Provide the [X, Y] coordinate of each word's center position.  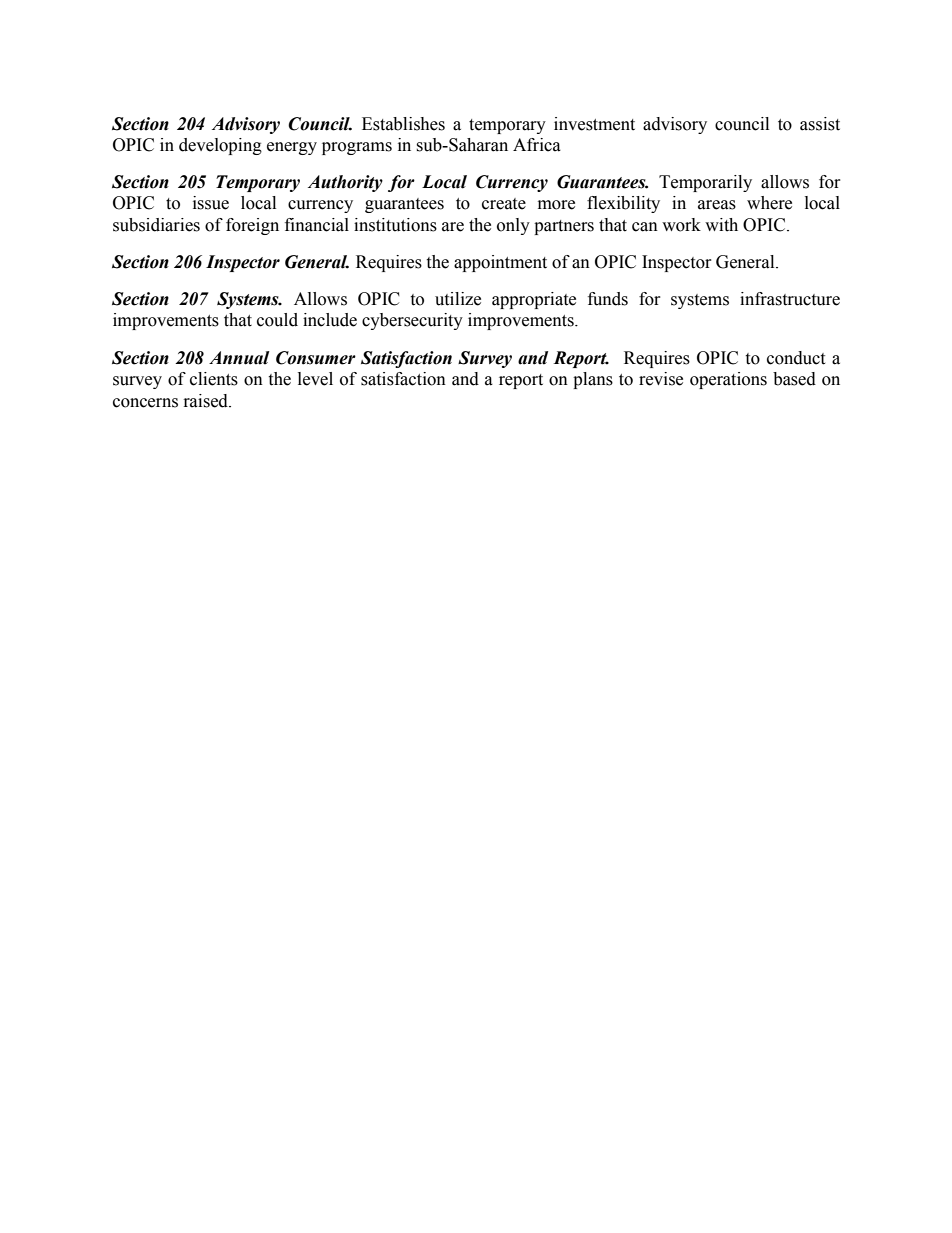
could [277, 320]
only [513, 226]
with [721, 225]
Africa [537, 145]
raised [207, 401]
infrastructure [790, 299]
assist [820, 124]
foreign [252, 226]
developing [220, 146]
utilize [458, 299]
